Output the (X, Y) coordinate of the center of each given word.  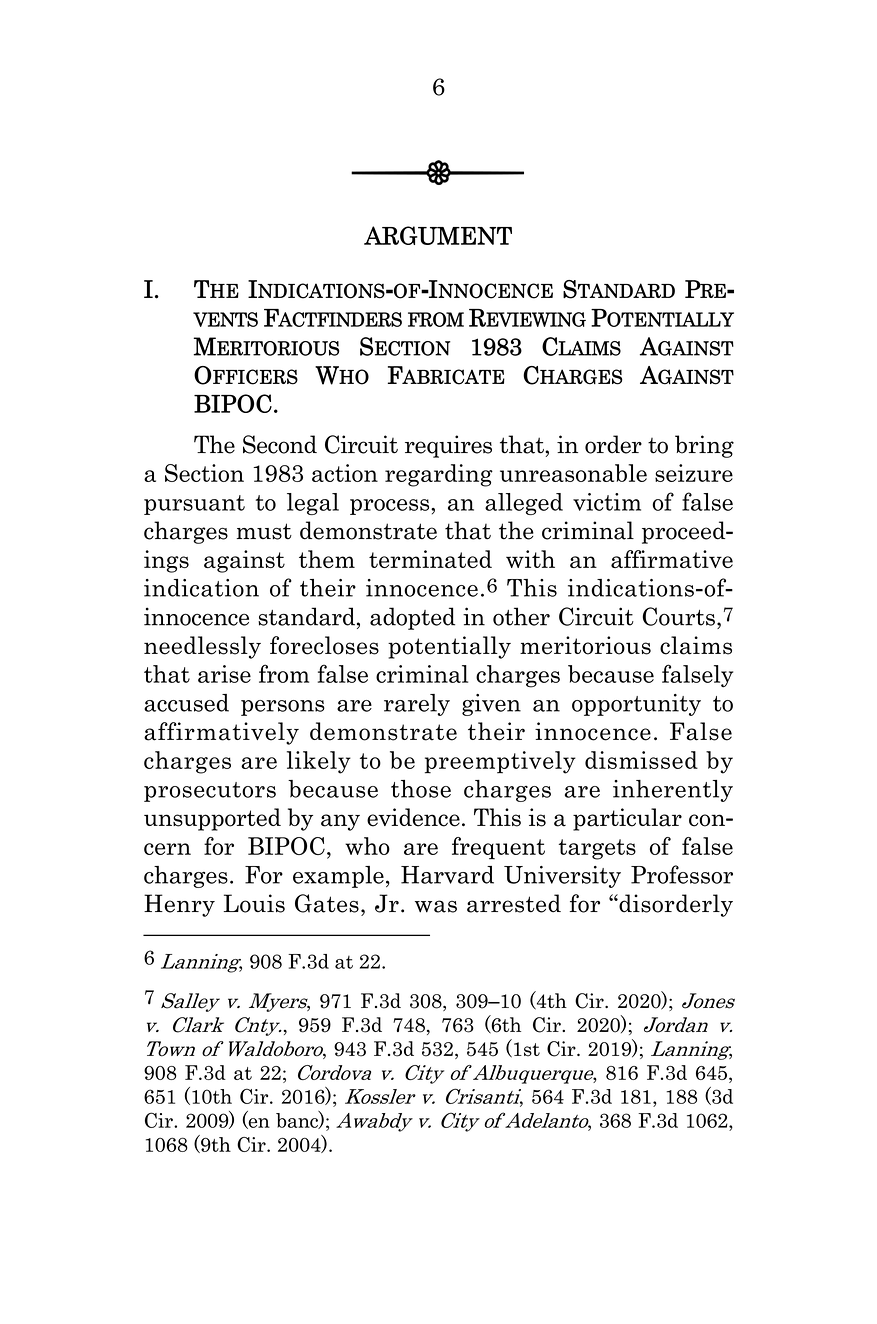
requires (448, 446)
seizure (694, 473)
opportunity (636, 705)
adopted (412, 618)
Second (280, 444)
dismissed (641, 760)
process (391, 507)
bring (704, 446)
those (421, 789)
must (264, 531)
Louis (254, 903)
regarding (439, 475)
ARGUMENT (438, 235)
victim (607, 502)
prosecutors (210, 792)
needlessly (202, 647)
